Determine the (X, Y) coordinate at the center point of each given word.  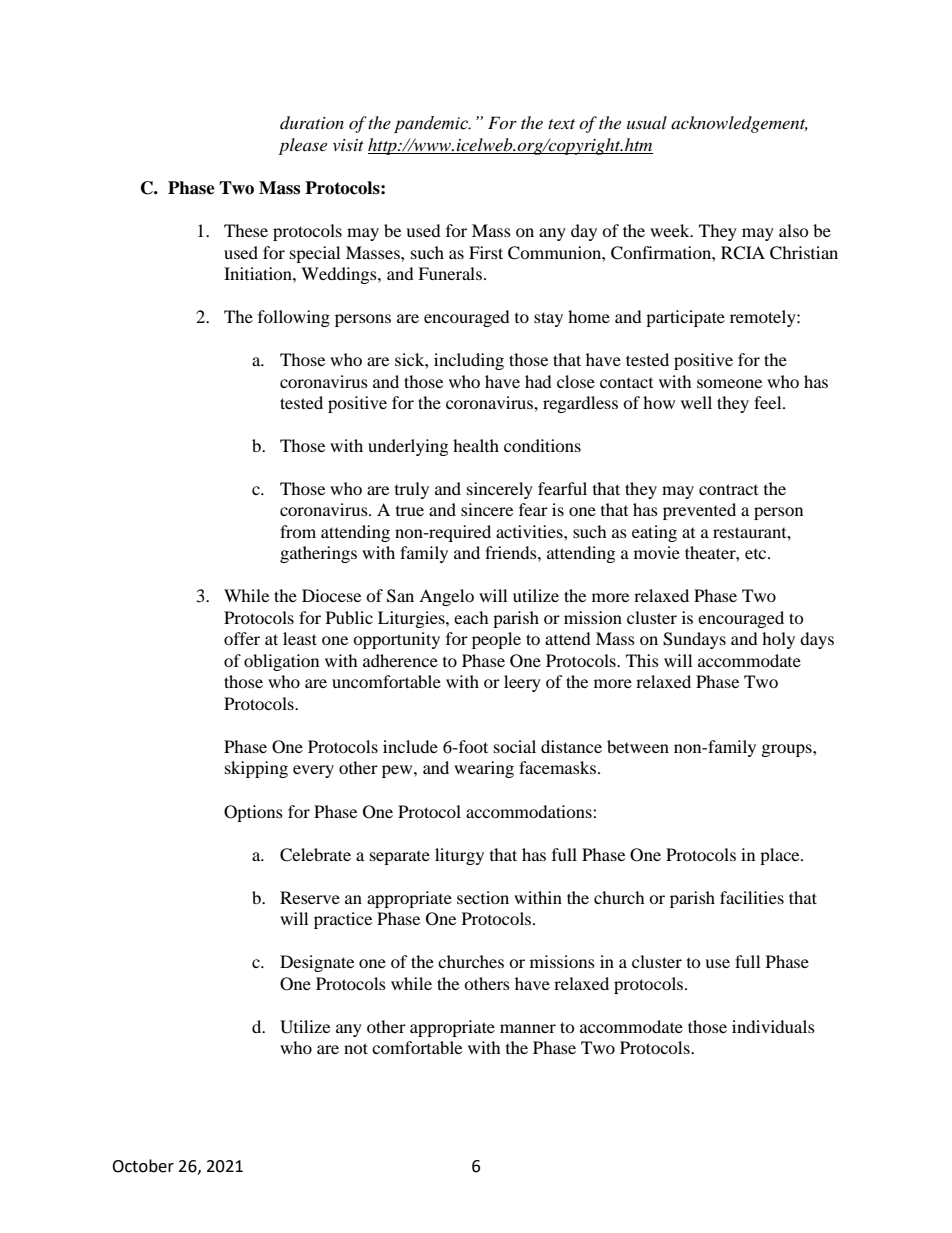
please (303, 146)
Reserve (310, 897)
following (294, 318)
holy (778, 640)
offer (242, 638)
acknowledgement (739, 124)
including (469, 361)
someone (729, 383)
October (143, 1166)
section (483, 897)
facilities (752, 897)
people (496, 640)
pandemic (432, 124)
